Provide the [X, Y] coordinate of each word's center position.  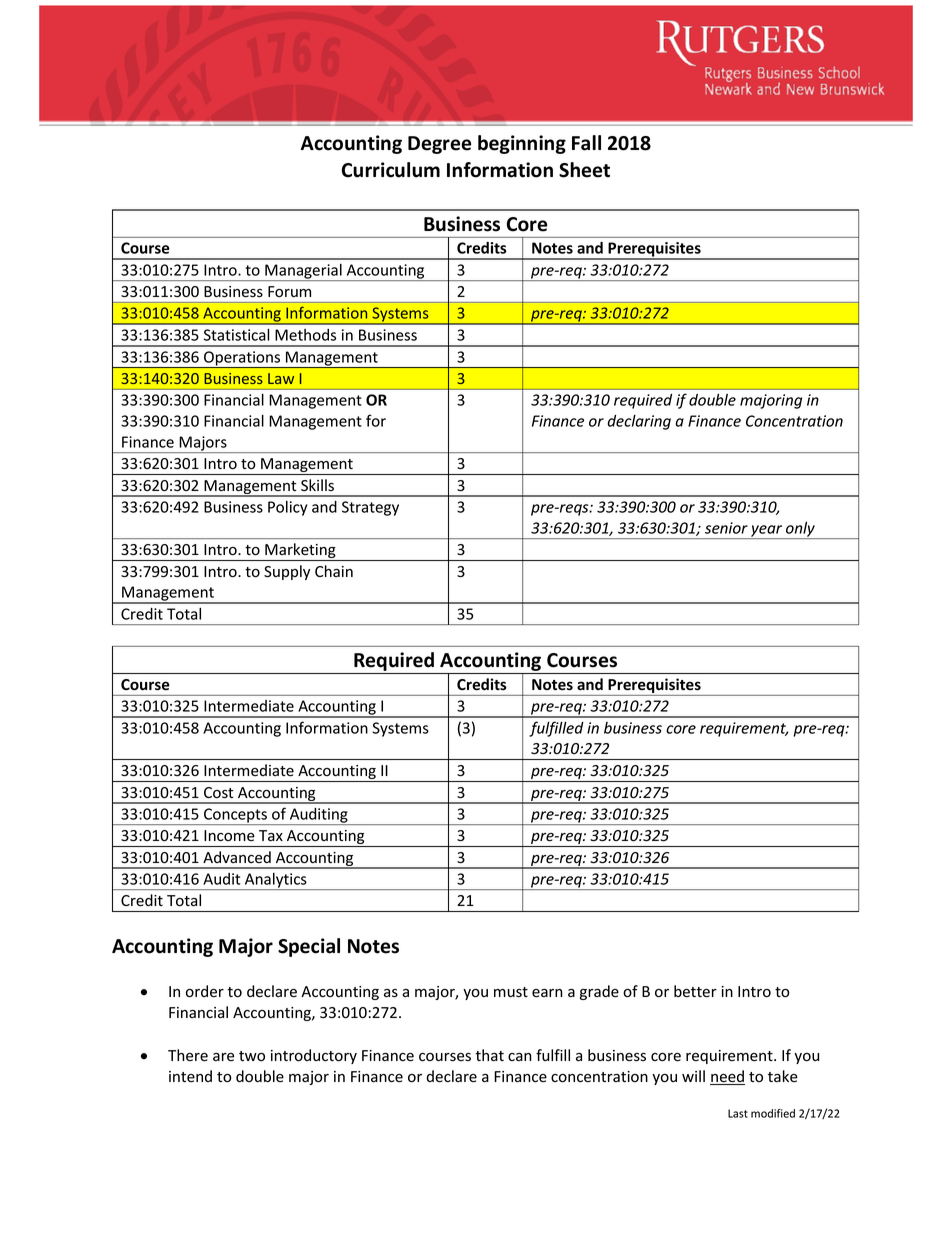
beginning [522, 144]
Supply [287, 572]
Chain [334, 571]
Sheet [584, 170]
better [695, 991]
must [511, 992]
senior [726, 528]
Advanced [237, 857]
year [767, 532]
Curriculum [391, 170]
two [252, 1056]
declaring [639, 422]
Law [281, 378]
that [489, 1055]
